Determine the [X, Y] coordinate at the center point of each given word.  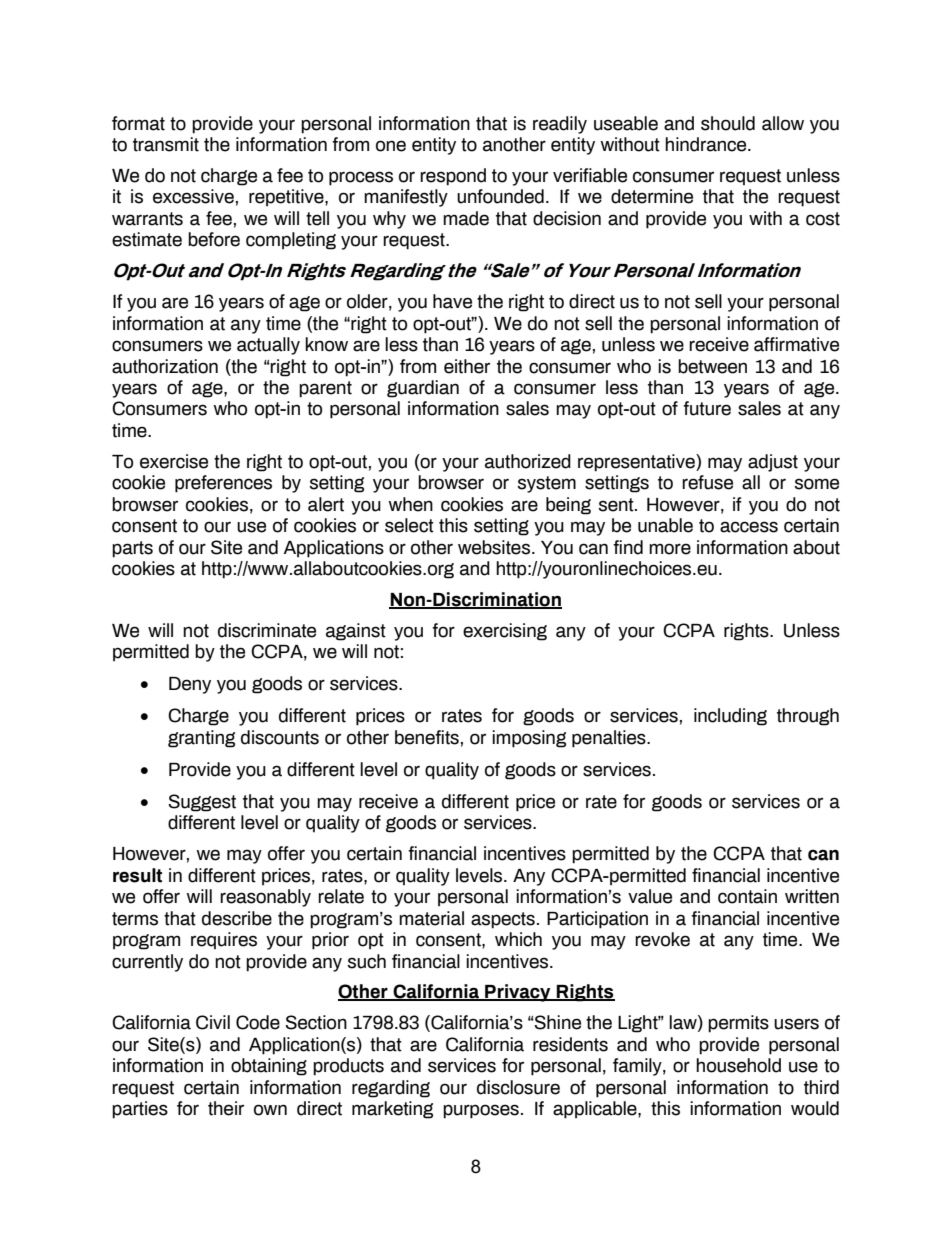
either [467, 366]
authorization [165, 366]
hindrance [707, 144]
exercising [505, 632]
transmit [166, 144]
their [226, 1108]
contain [747, 896]
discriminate [267, 630]
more [670, 549]
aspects [503, 920]
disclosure [518, 1087]
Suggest [202, 803]
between [712, 366]
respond [453, 177]
